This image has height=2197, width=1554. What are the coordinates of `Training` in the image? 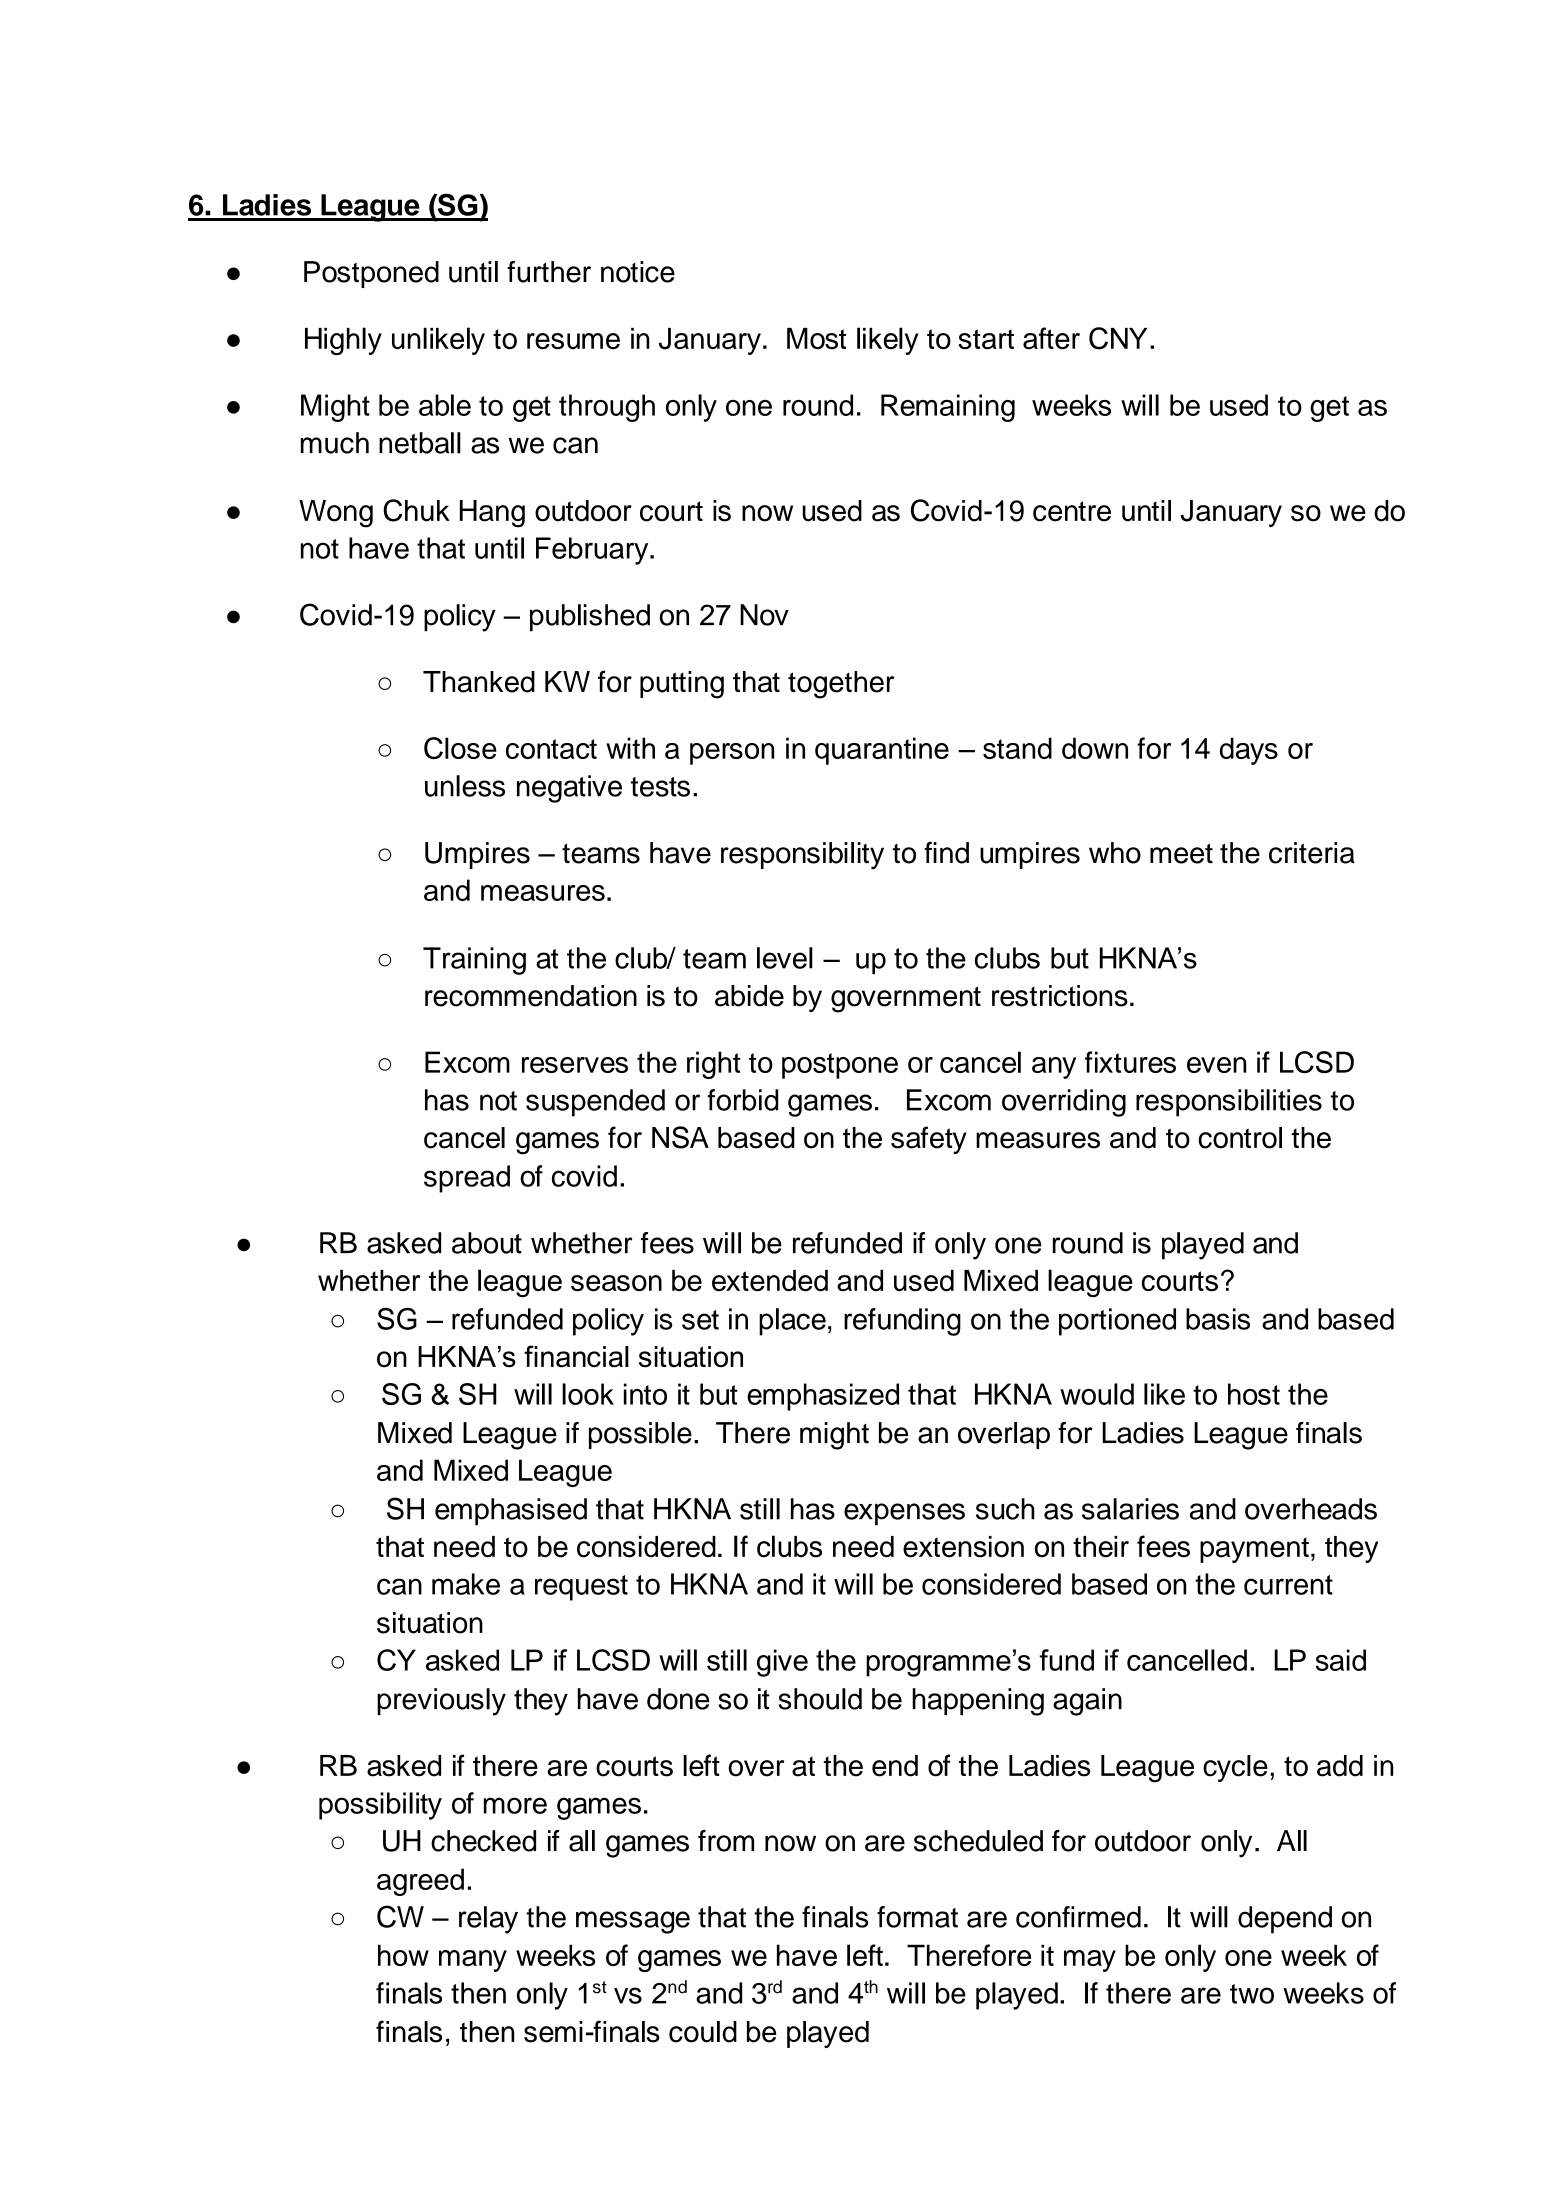 It's located at (474, 961).
